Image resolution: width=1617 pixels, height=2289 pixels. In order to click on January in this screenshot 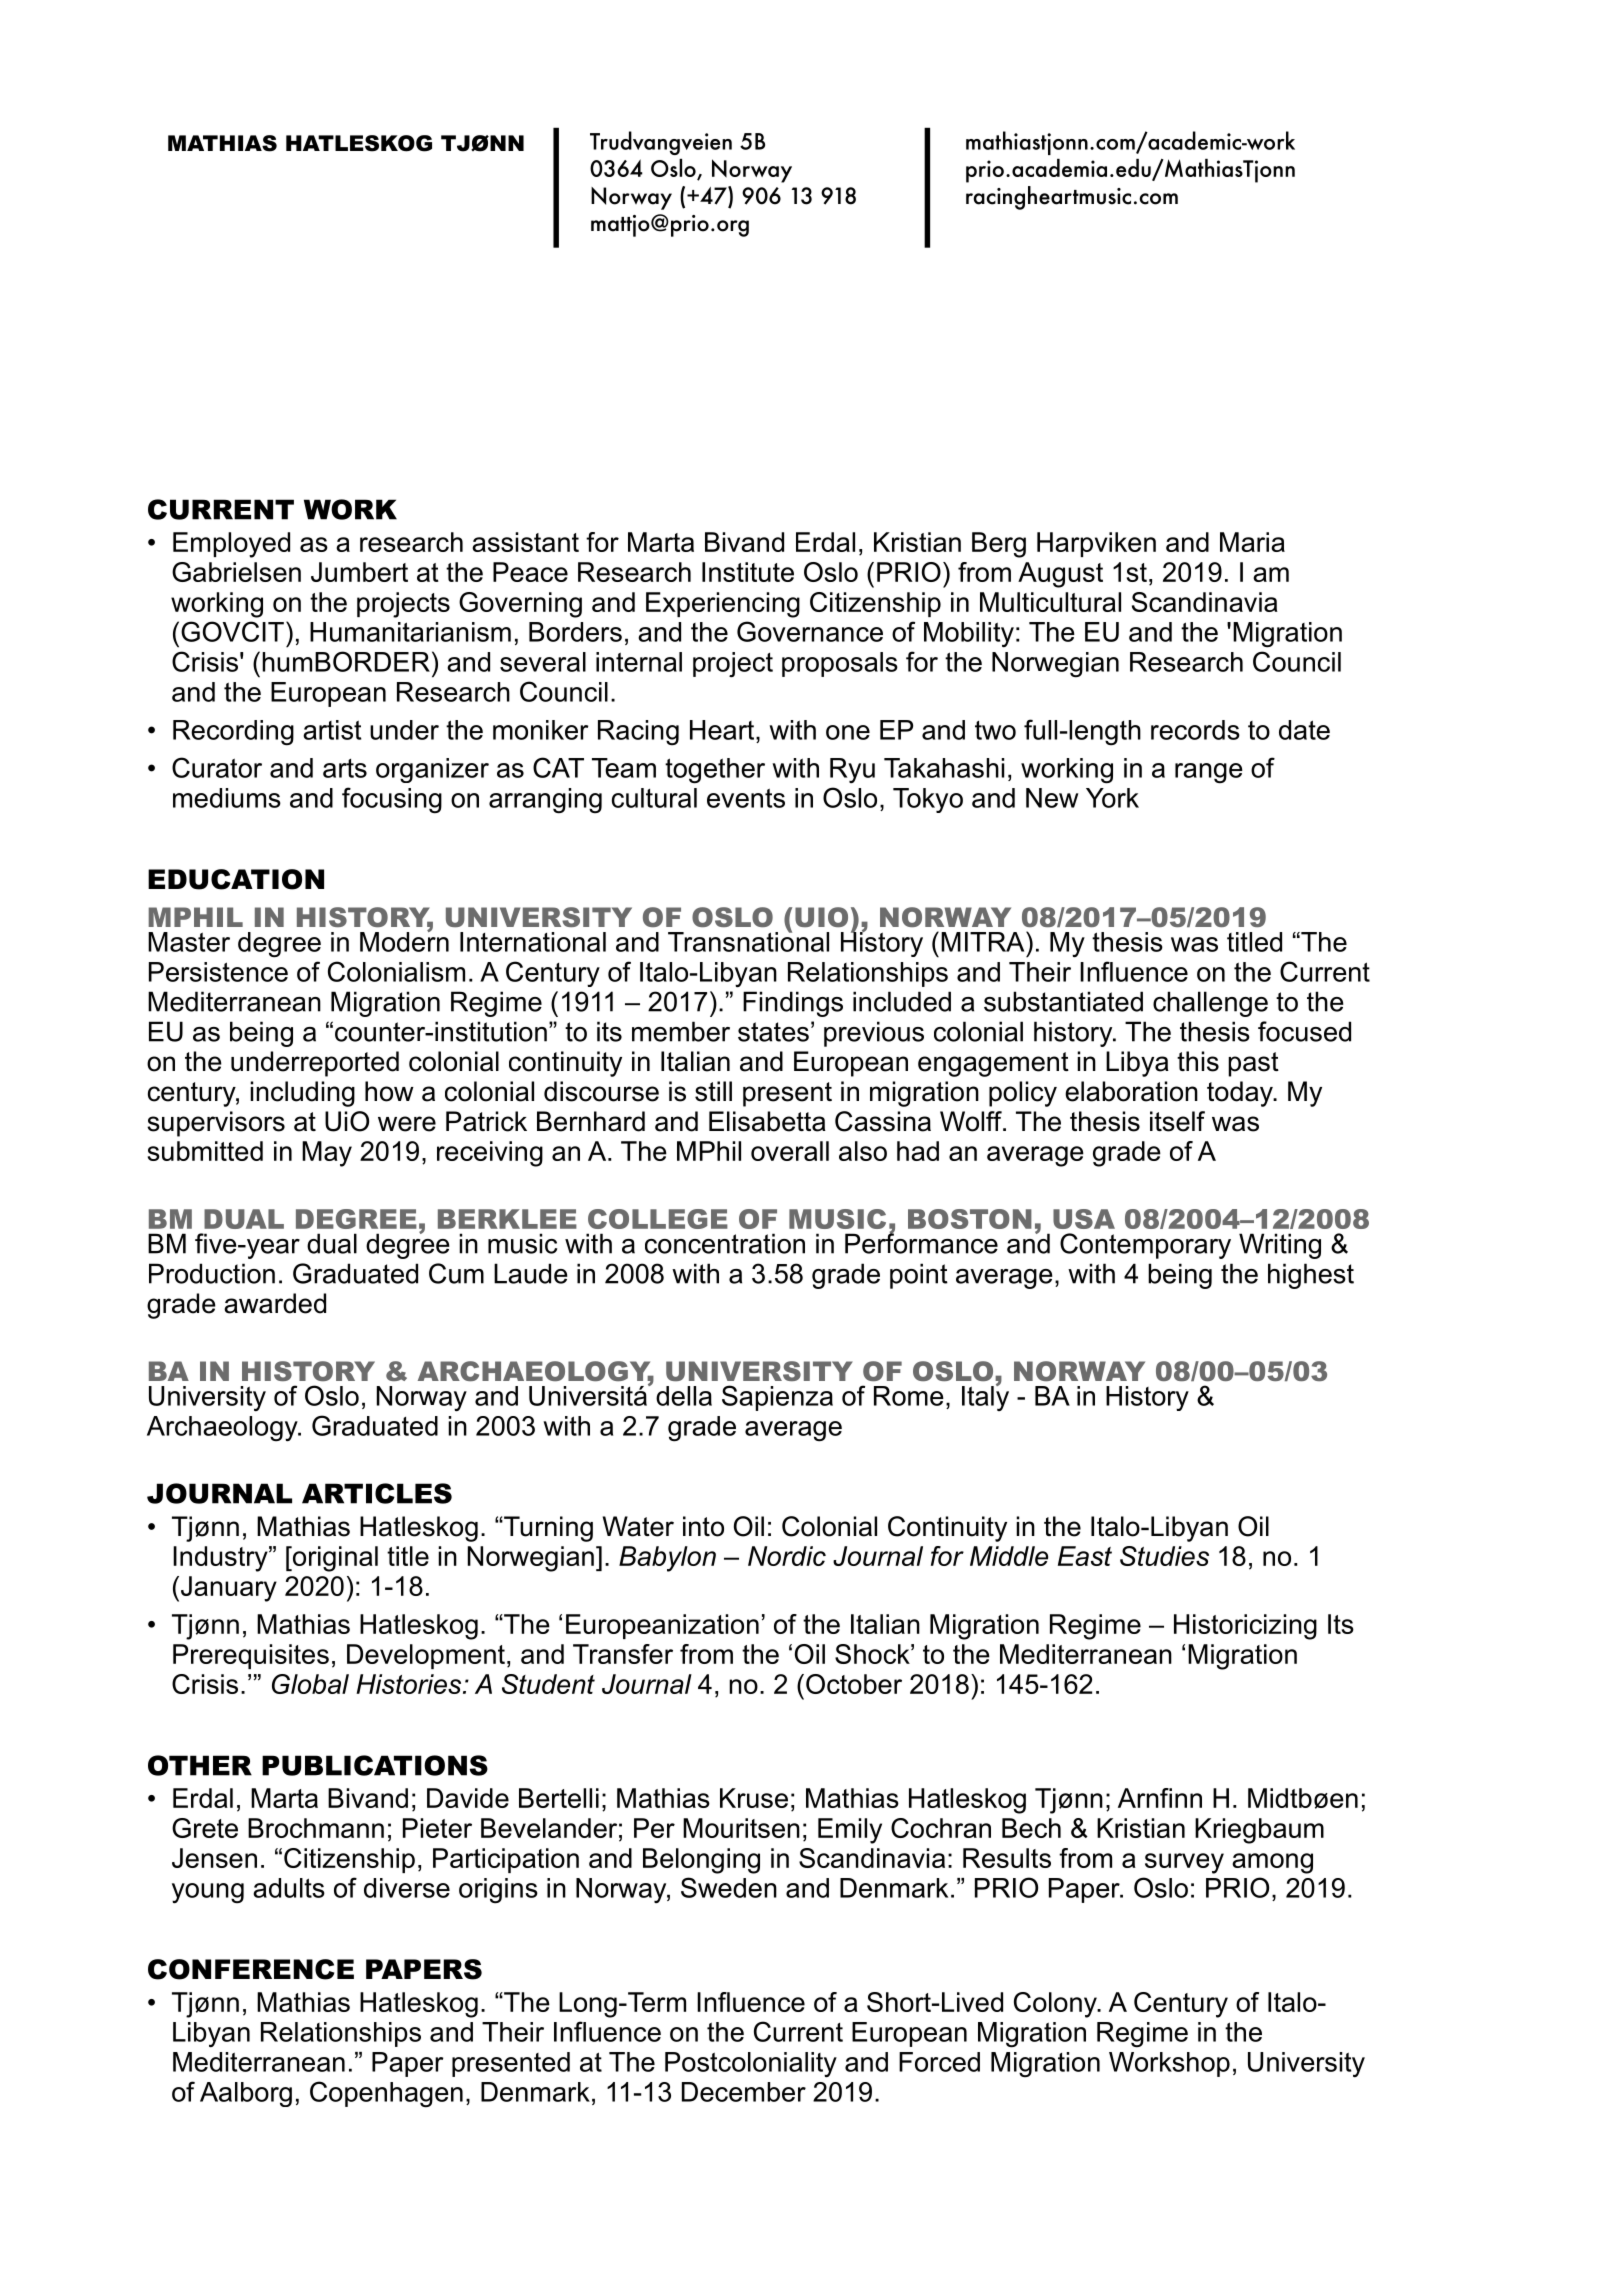, I will do `click(229, 1589)`.
